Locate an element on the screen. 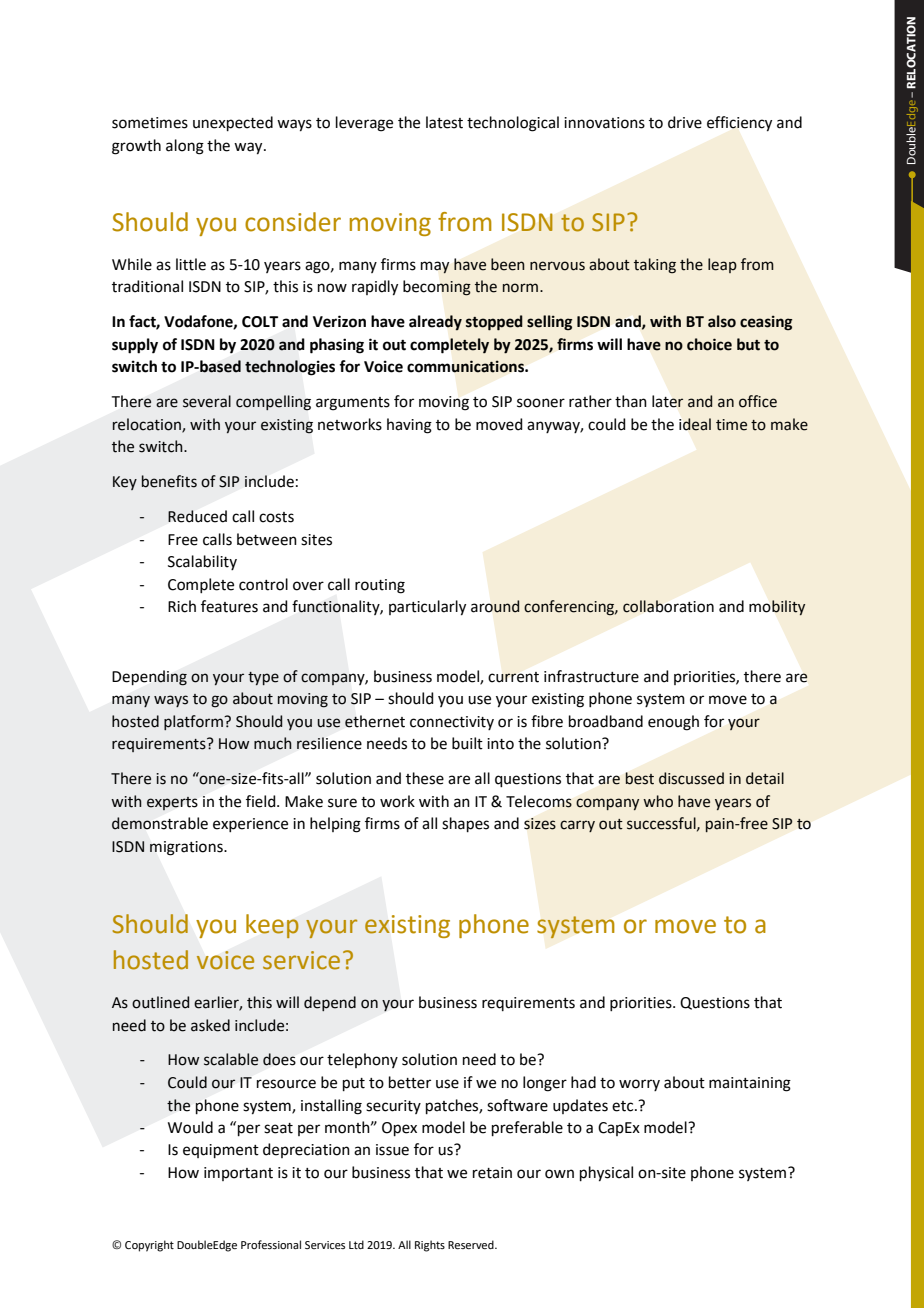 This screenshot has width=924, height=1308. latest is located at coordinates (444, 122).
